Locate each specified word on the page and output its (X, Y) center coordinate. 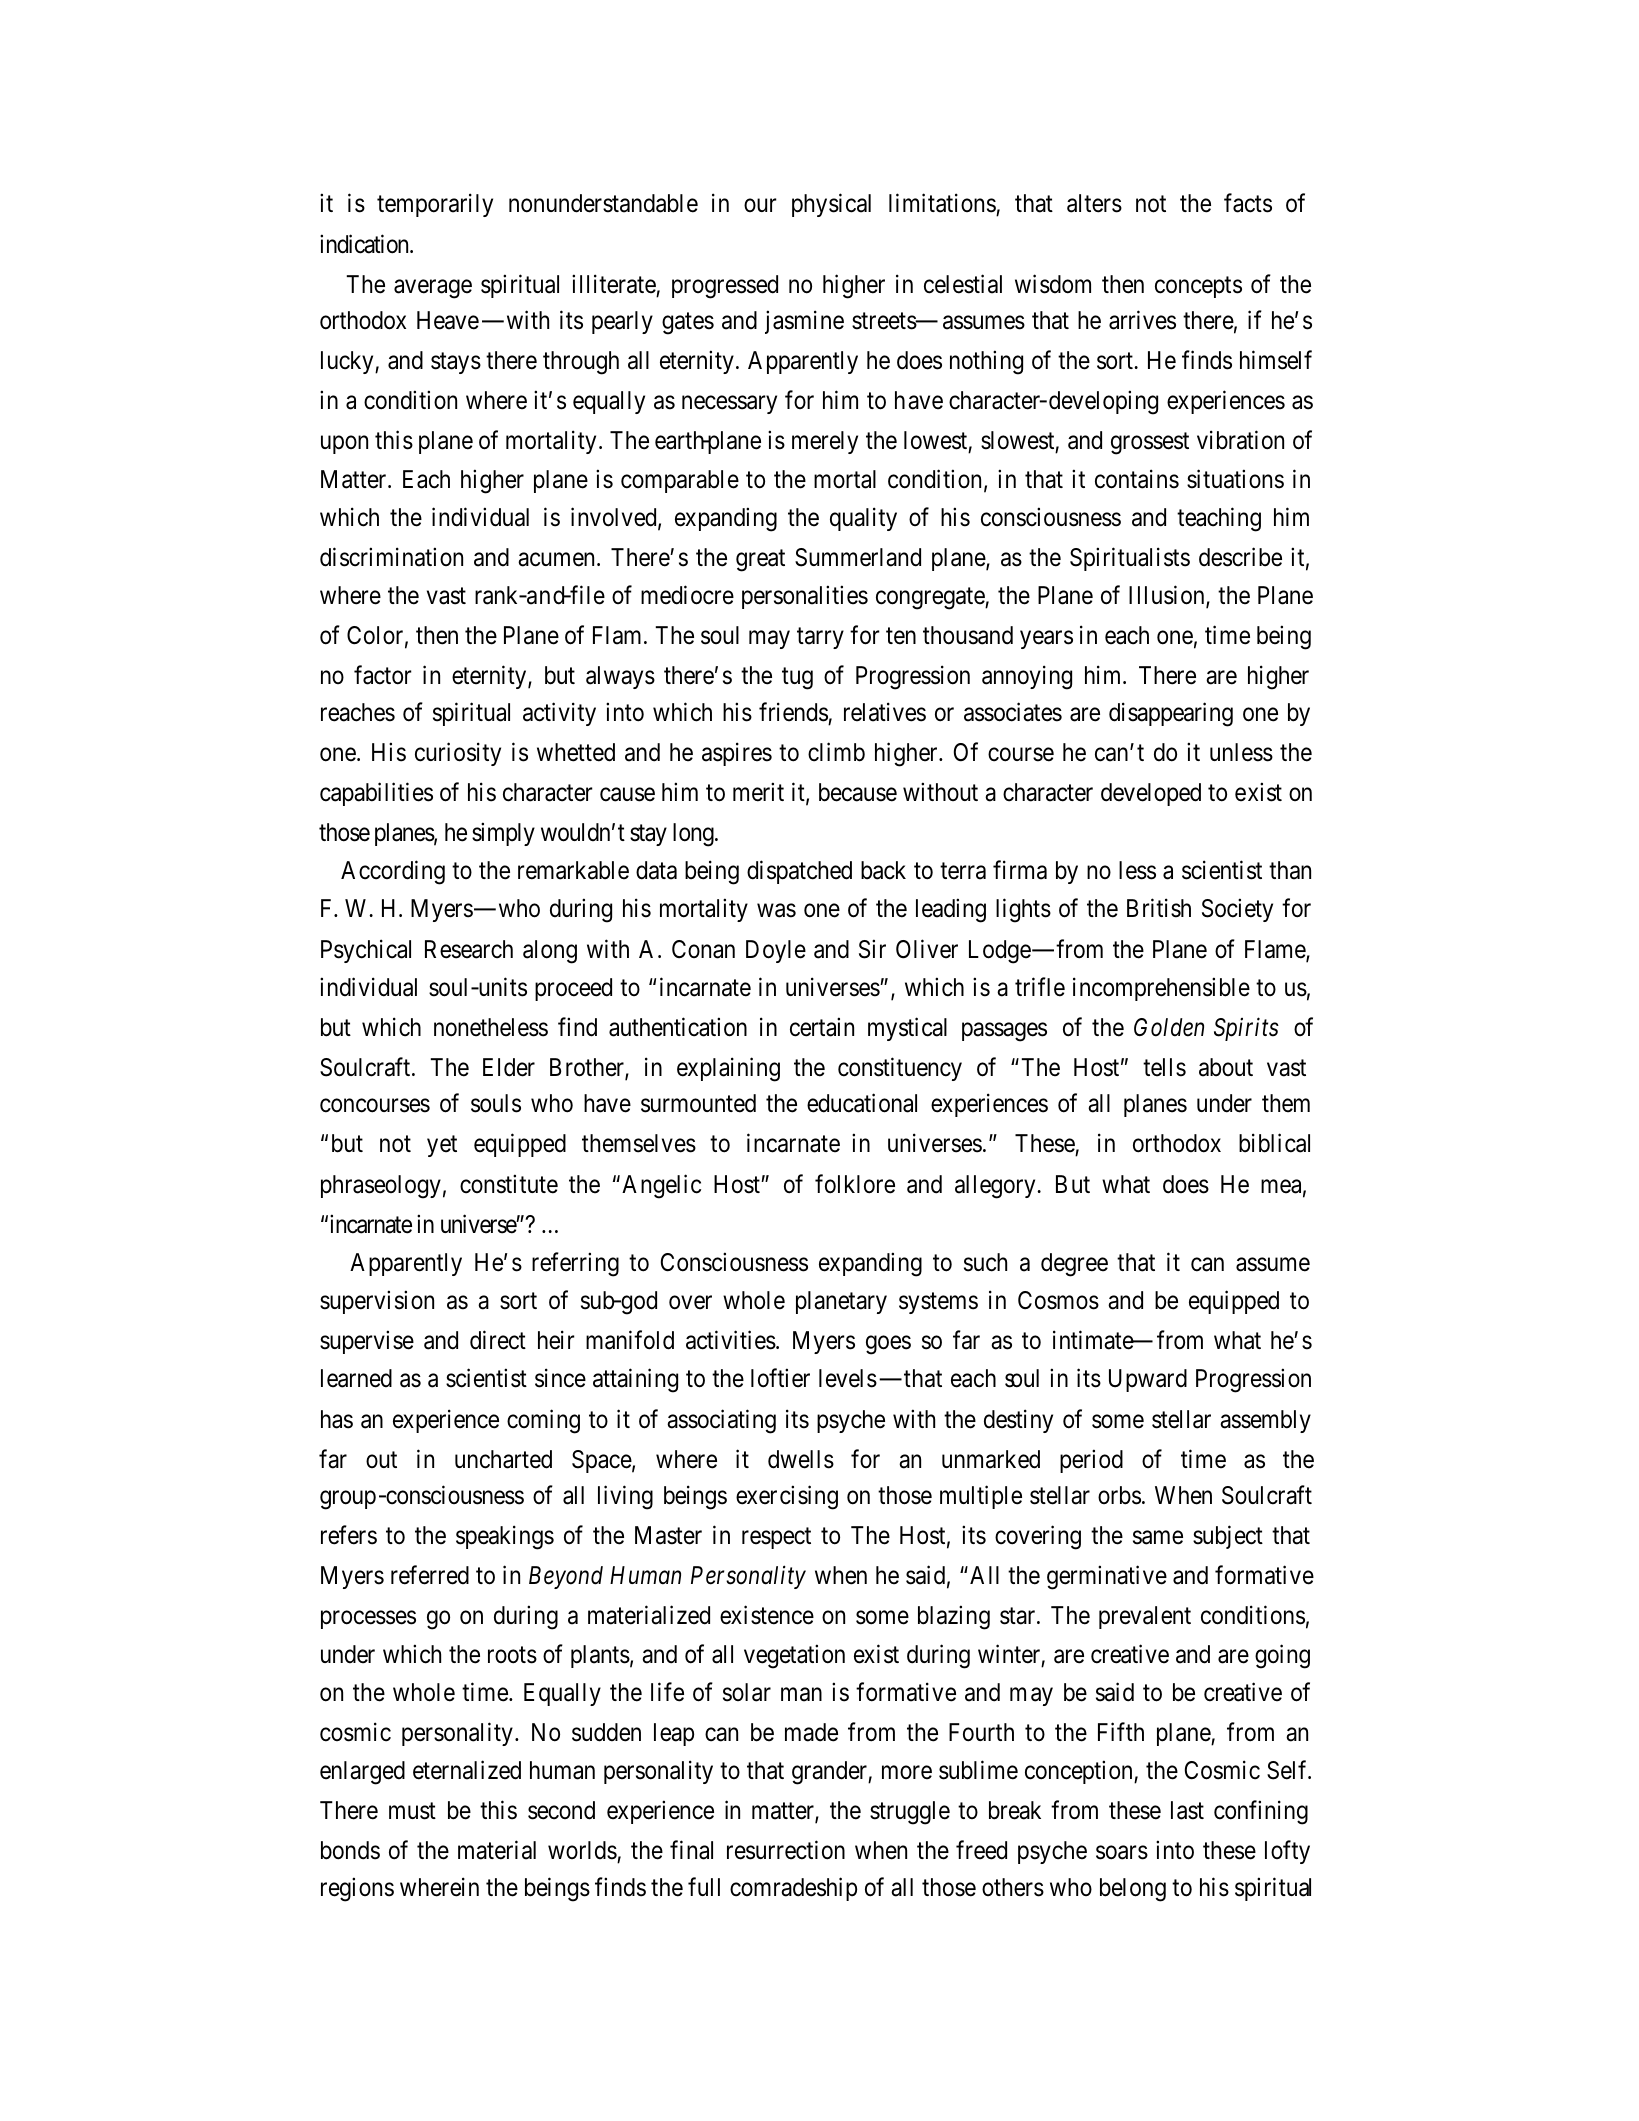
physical (831, 205)
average (433, 289)
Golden (1169, 1027)
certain (822, 1027)
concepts (1198, 287)
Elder (509, 1067)
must (412, 1811)
